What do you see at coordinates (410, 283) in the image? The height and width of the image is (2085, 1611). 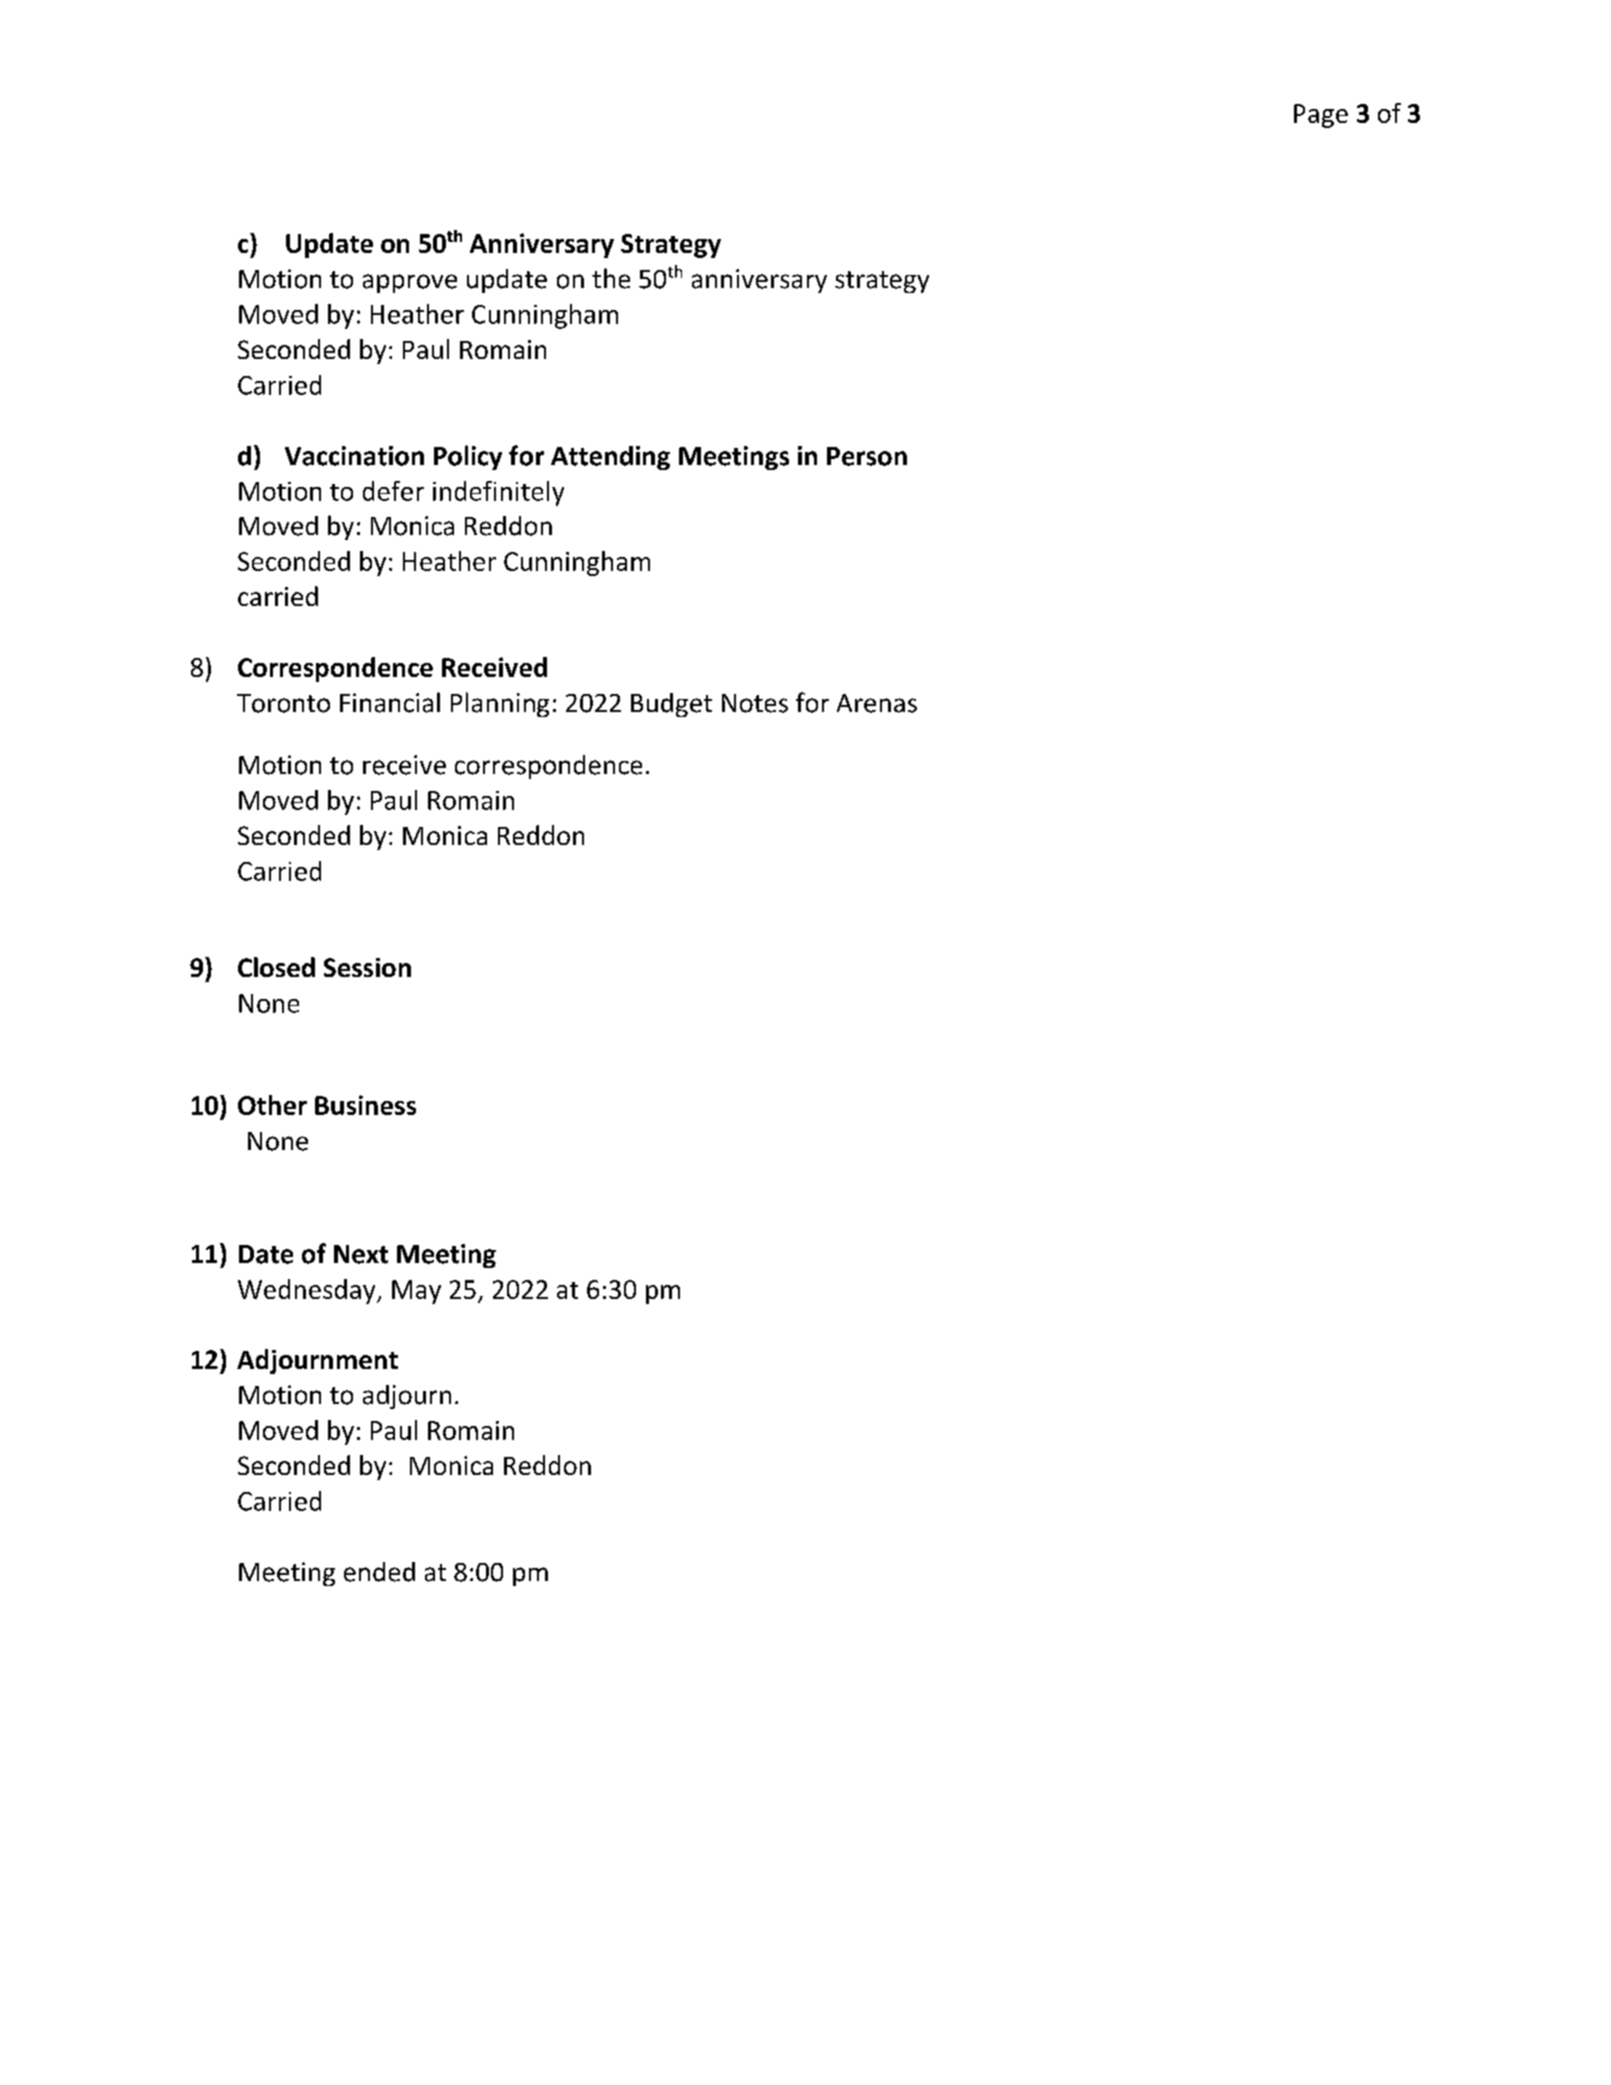 I see `approve` at bounding box center [410, 283].
